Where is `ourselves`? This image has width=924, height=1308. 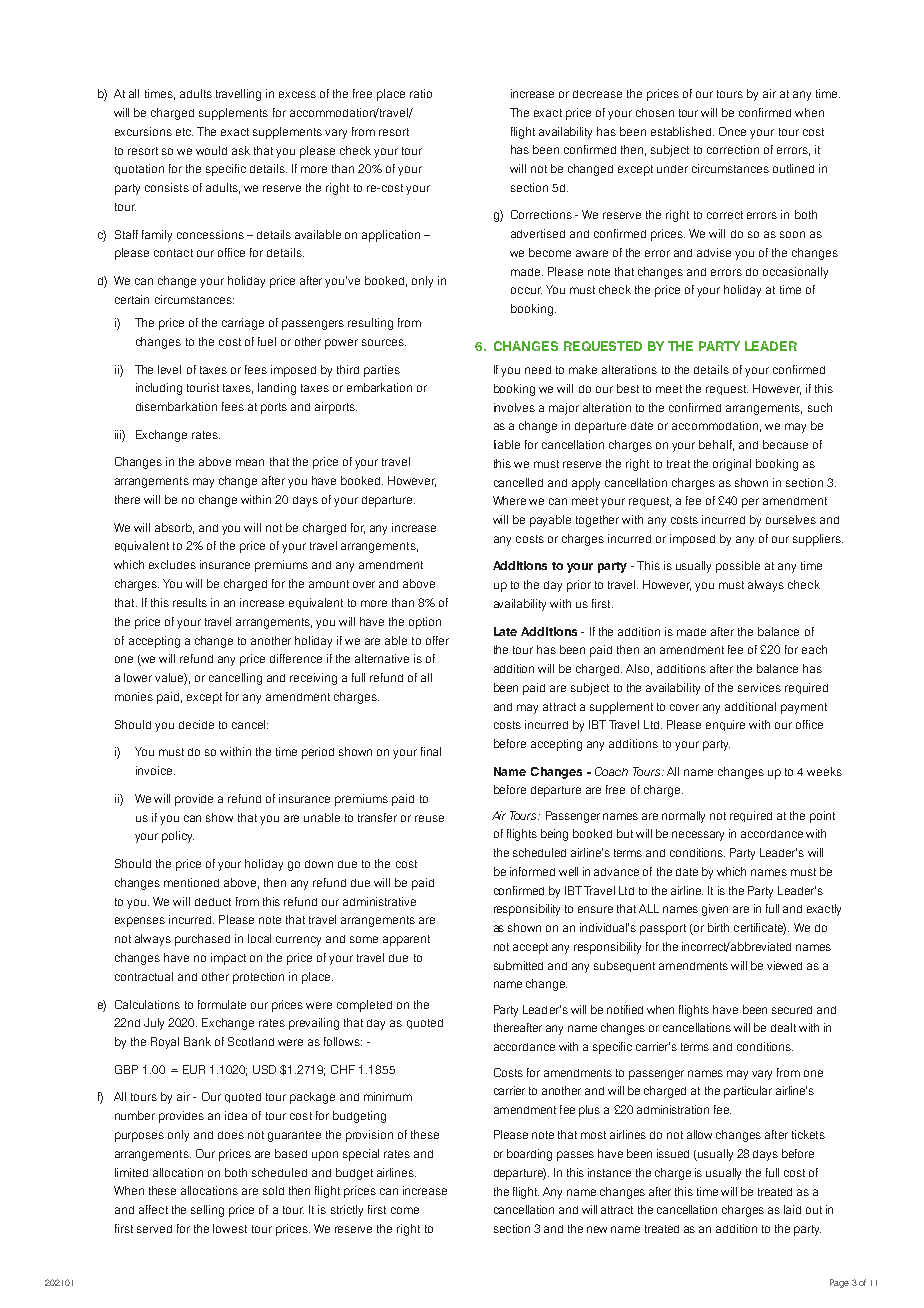 ourselves is located at coordinates (791, 519).
